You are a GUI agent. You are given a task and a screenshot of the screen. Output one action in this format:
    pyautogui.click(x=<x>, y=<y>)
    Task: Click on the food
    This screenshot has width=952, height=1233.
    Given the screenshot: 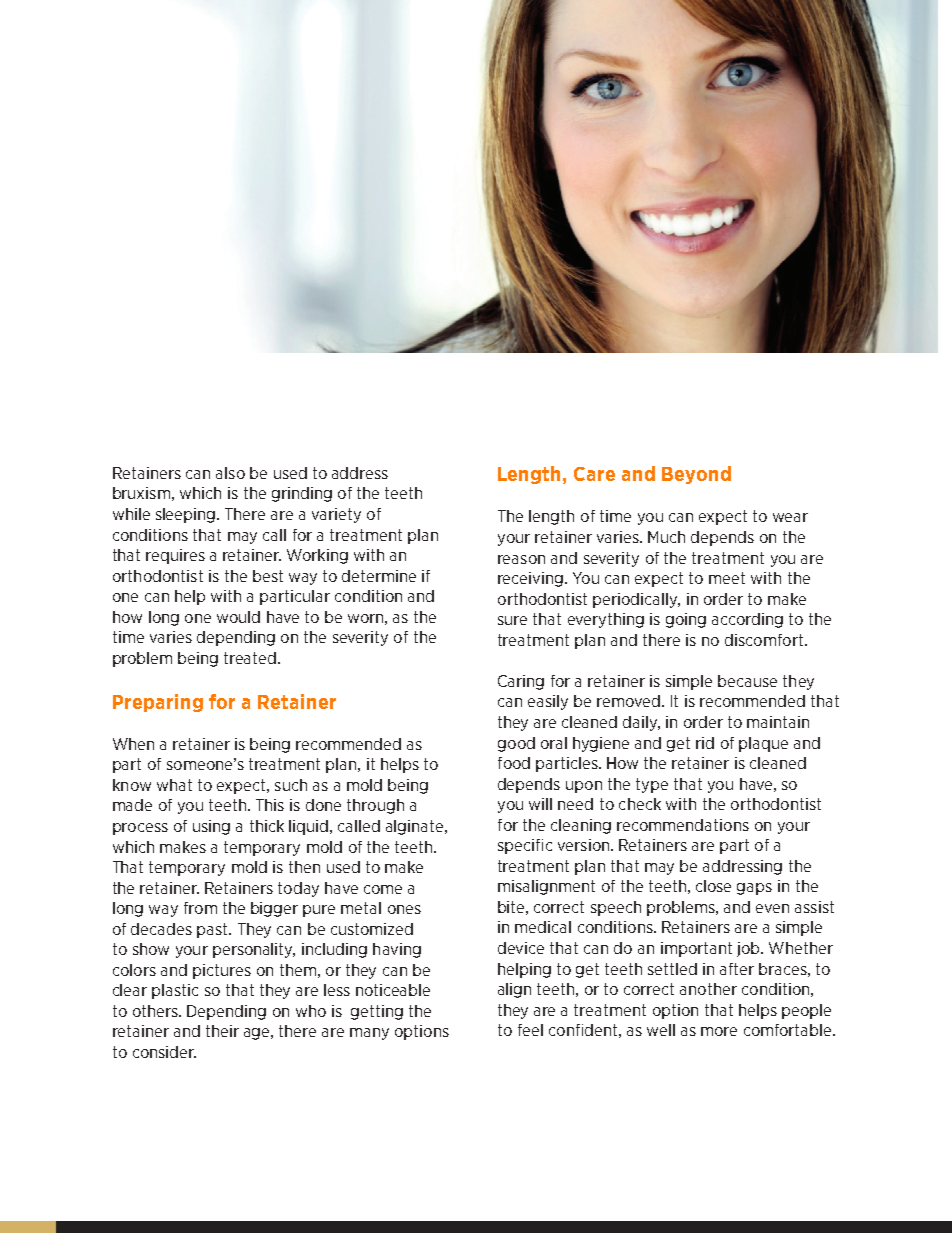 What is the action you would take?
    pyautogui.click(x=514, y=763)
